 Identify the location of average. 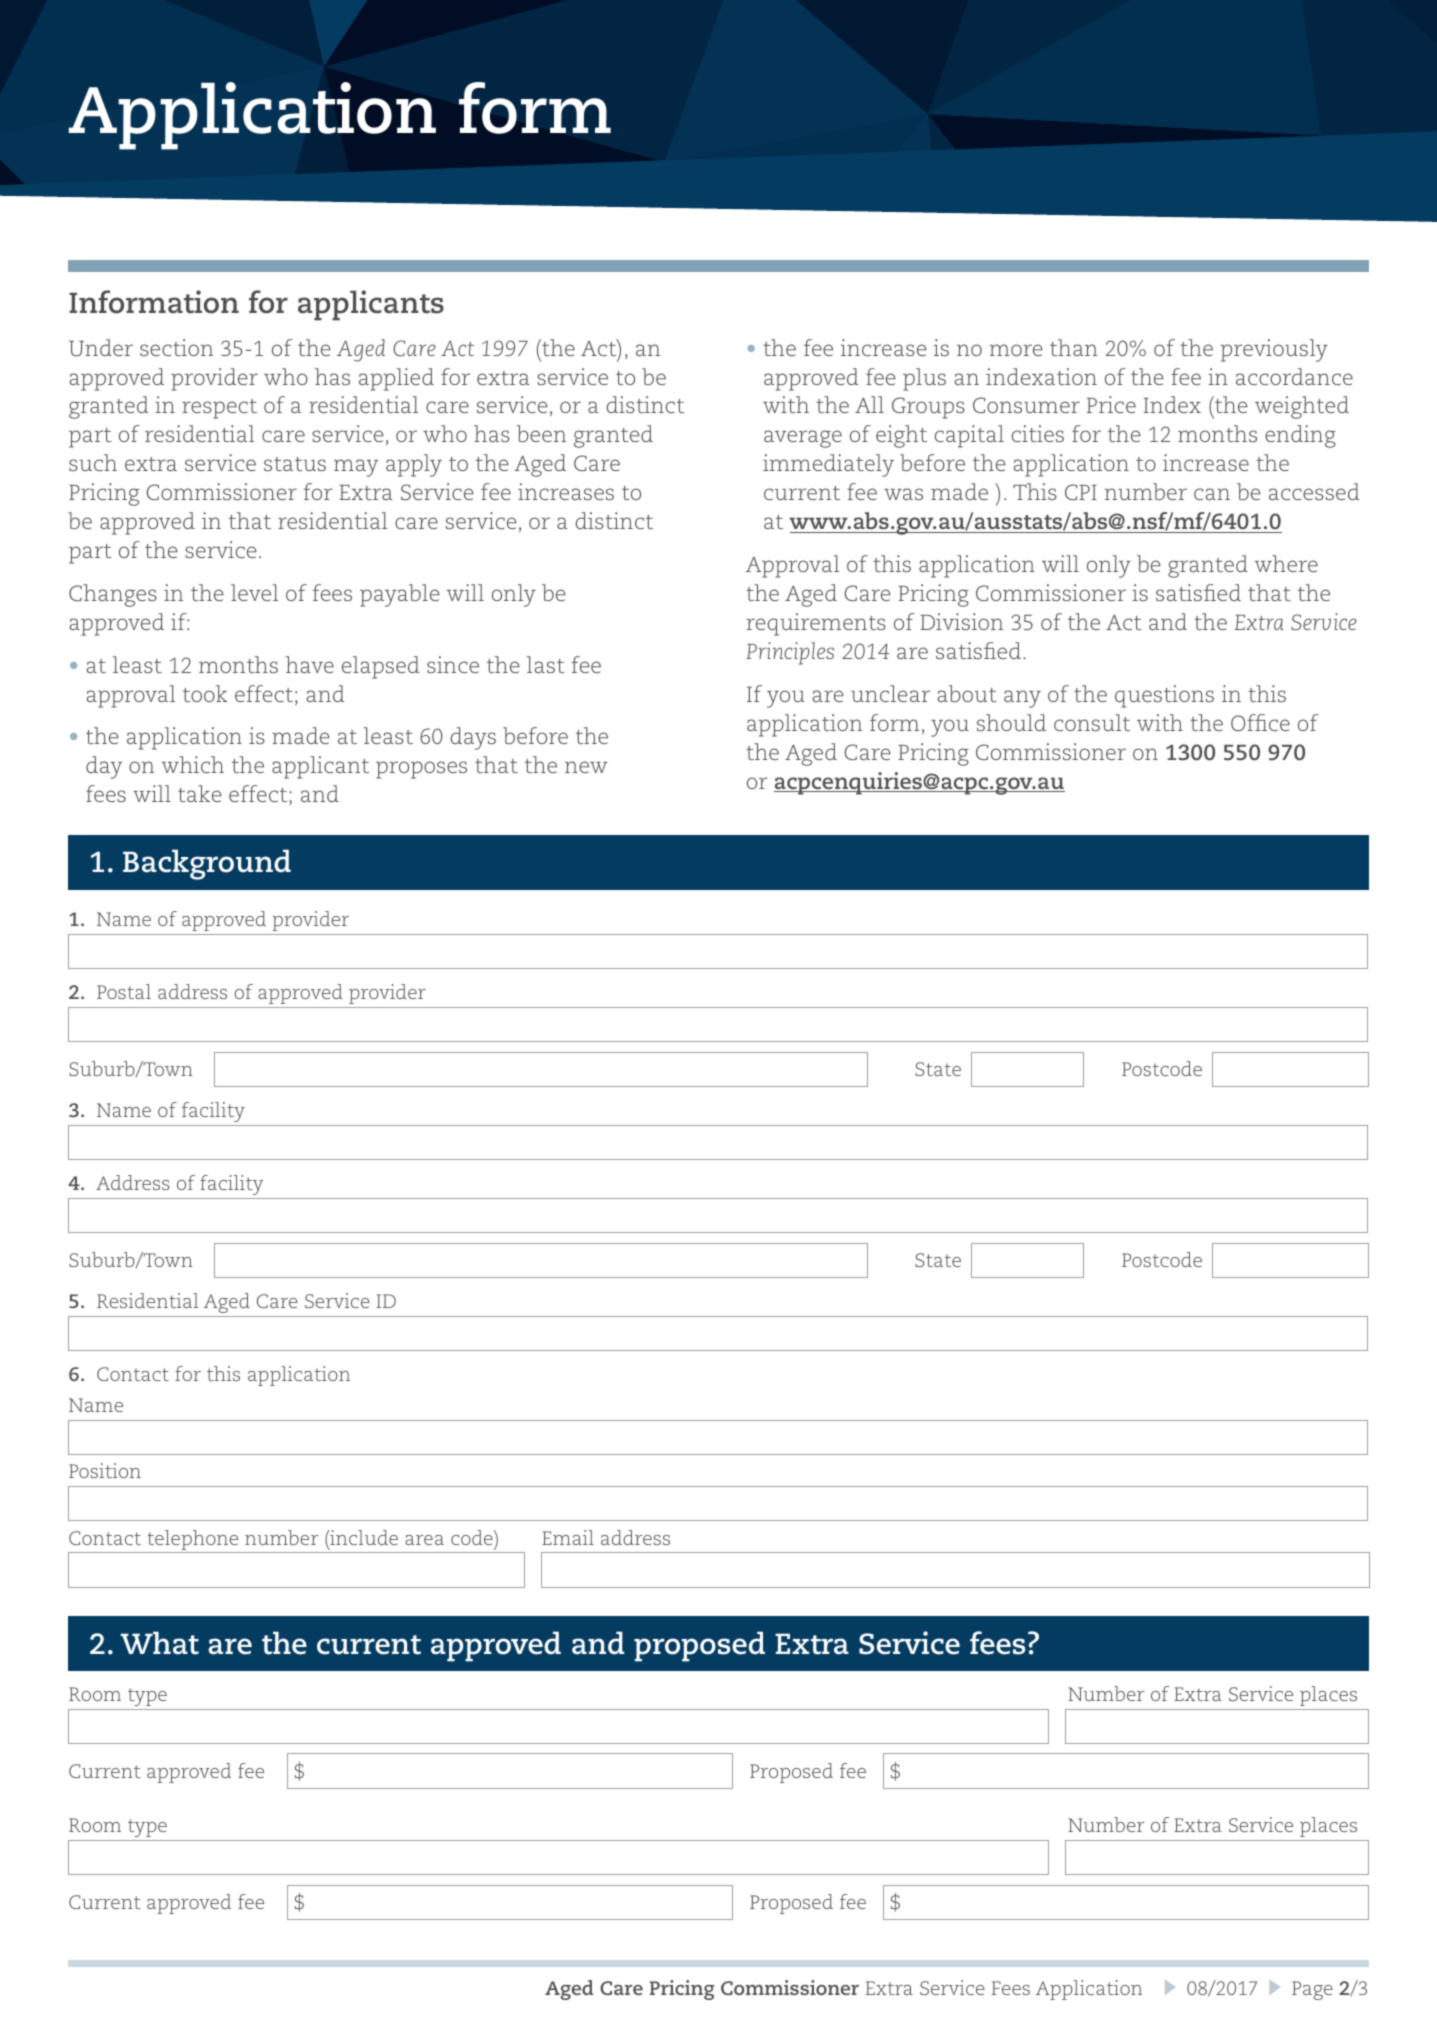
(803, 439).
